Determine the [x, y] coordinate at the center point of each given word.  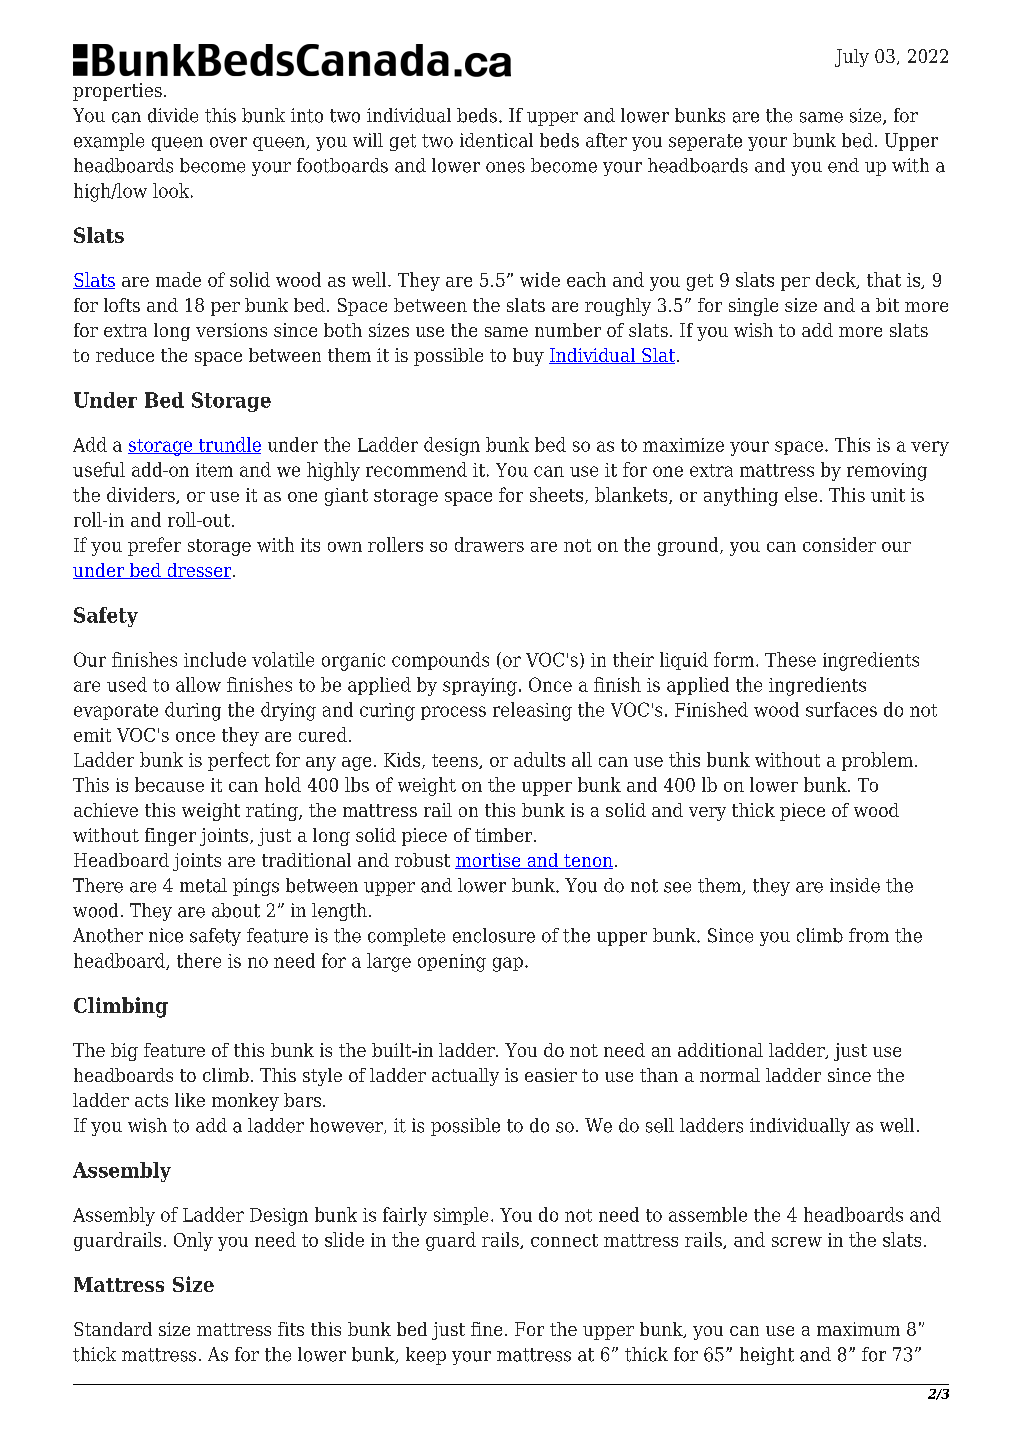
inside [855, 885]
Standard [113, 1329]
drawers [489, 544]
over [228, 142]
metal [203, 885]
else [801, 494]
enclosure [494, 935]
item [214, 470]
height [767, 1356]
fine [486, 1329]
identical [496, 140]
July [852, 58]
